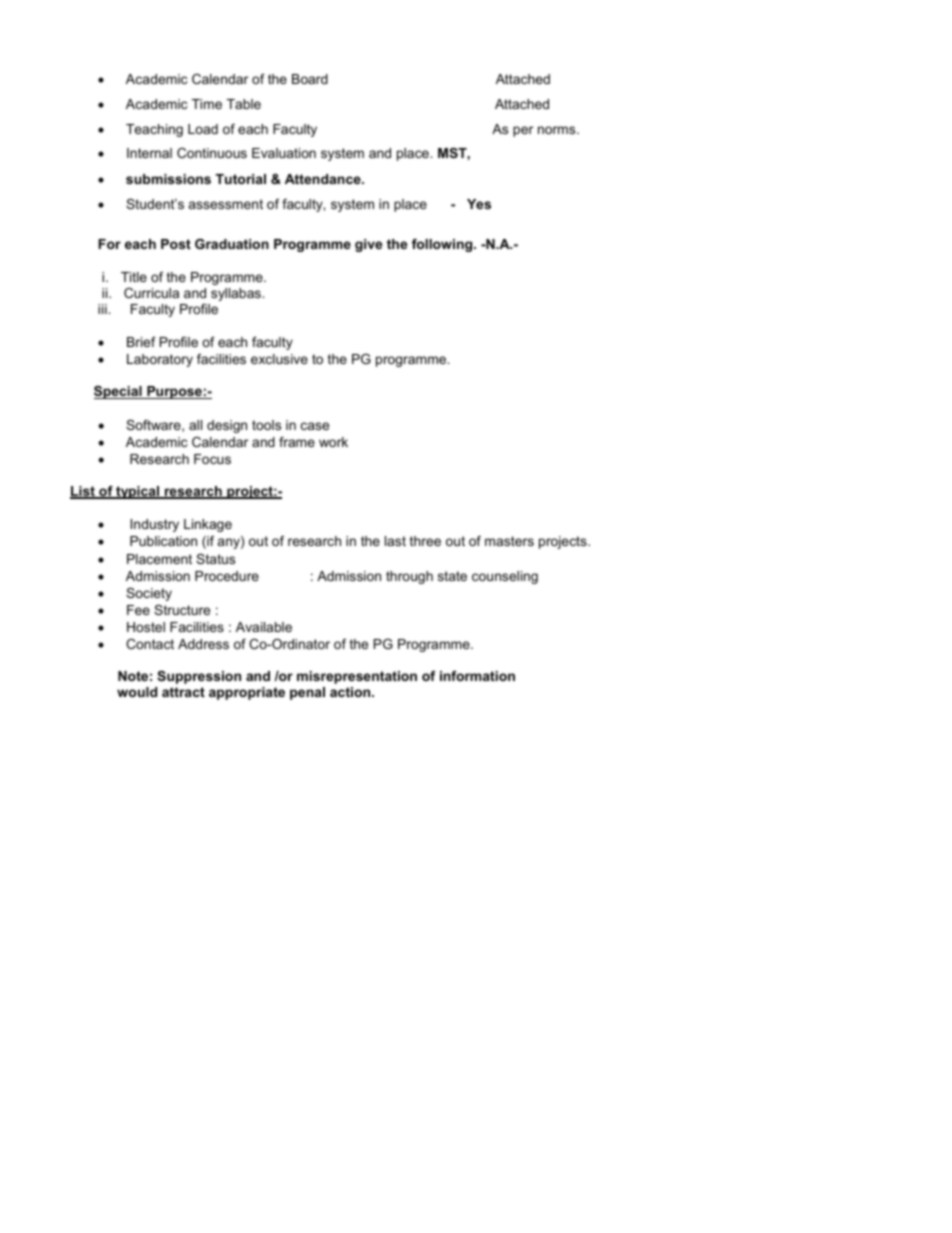  Describe the element at coordinates (395, 541) in the document. I see `last` at that location.
